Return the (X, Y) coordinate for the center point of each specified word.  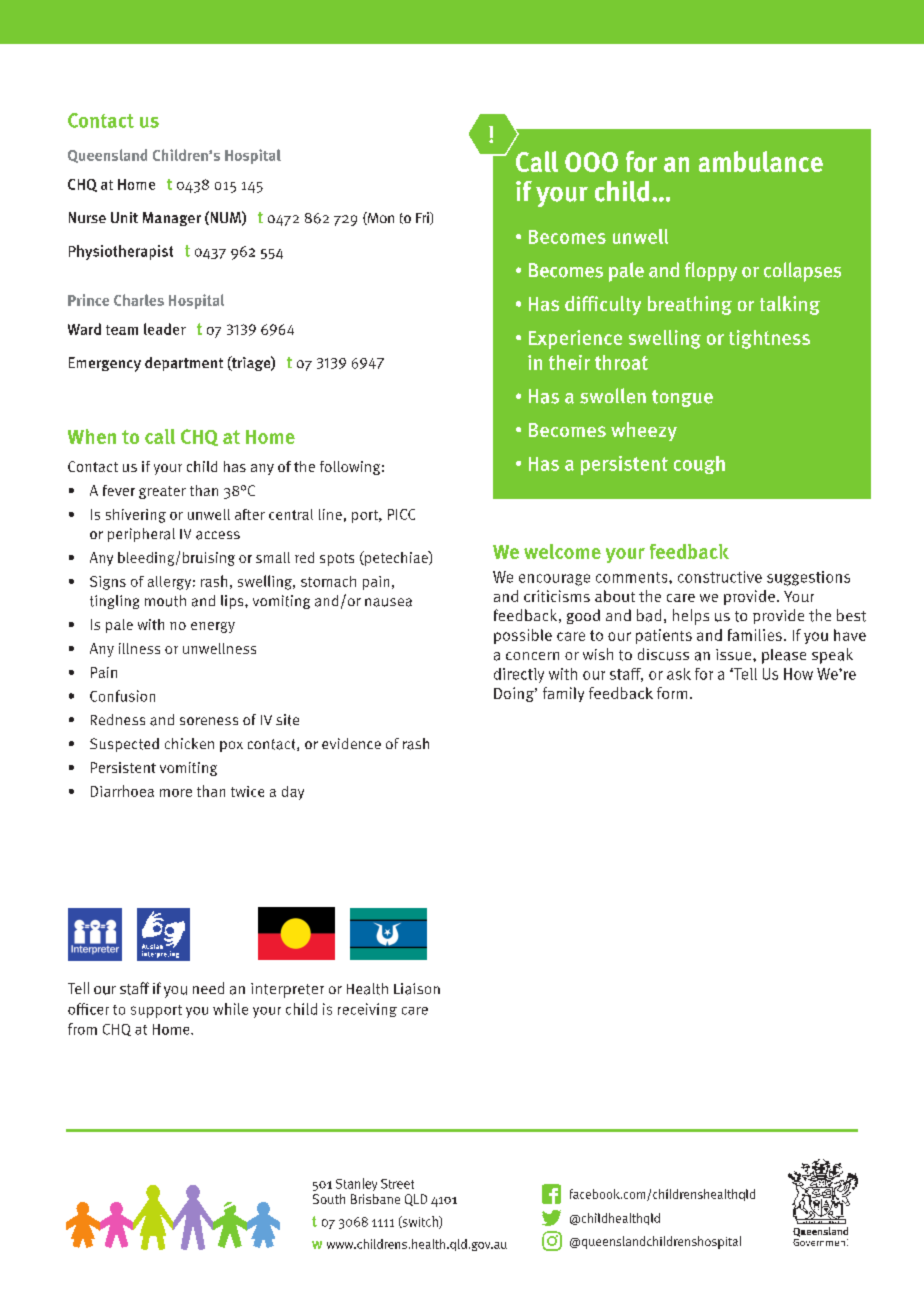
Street (397, 1184)
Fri (423, 218)
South (329, 1199)
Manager (172, 219)
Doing (515, 694)
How (798, 674)
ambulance (761, 161)
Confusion (122, 696)
